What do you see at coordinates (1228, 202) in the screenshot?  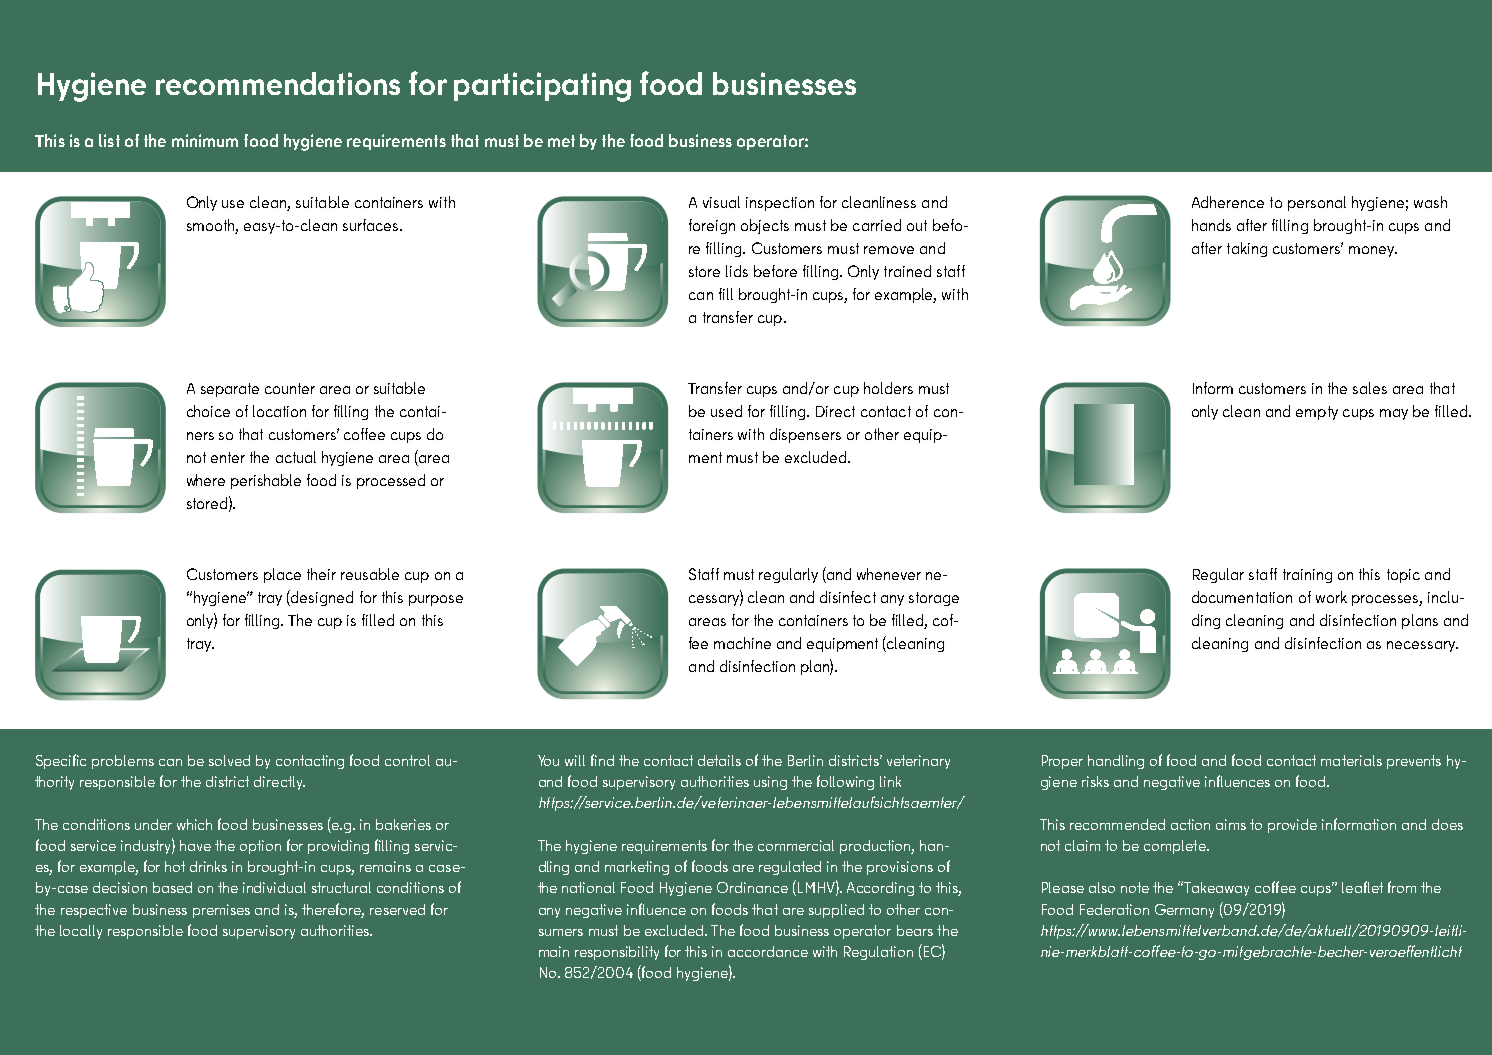 I see `Adherence` at bounding box center [1228, 202].
